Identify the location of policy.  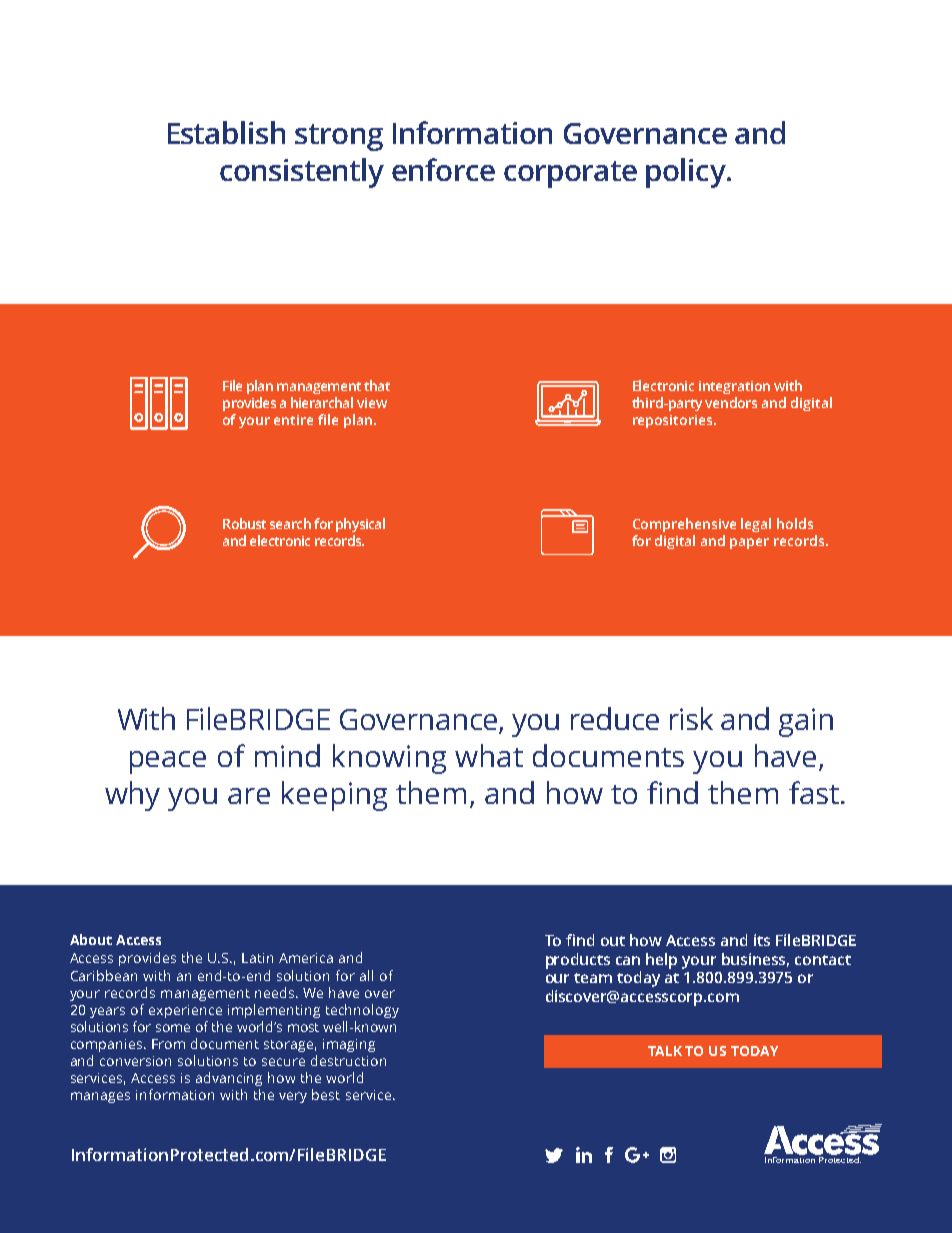
(687, 173).
